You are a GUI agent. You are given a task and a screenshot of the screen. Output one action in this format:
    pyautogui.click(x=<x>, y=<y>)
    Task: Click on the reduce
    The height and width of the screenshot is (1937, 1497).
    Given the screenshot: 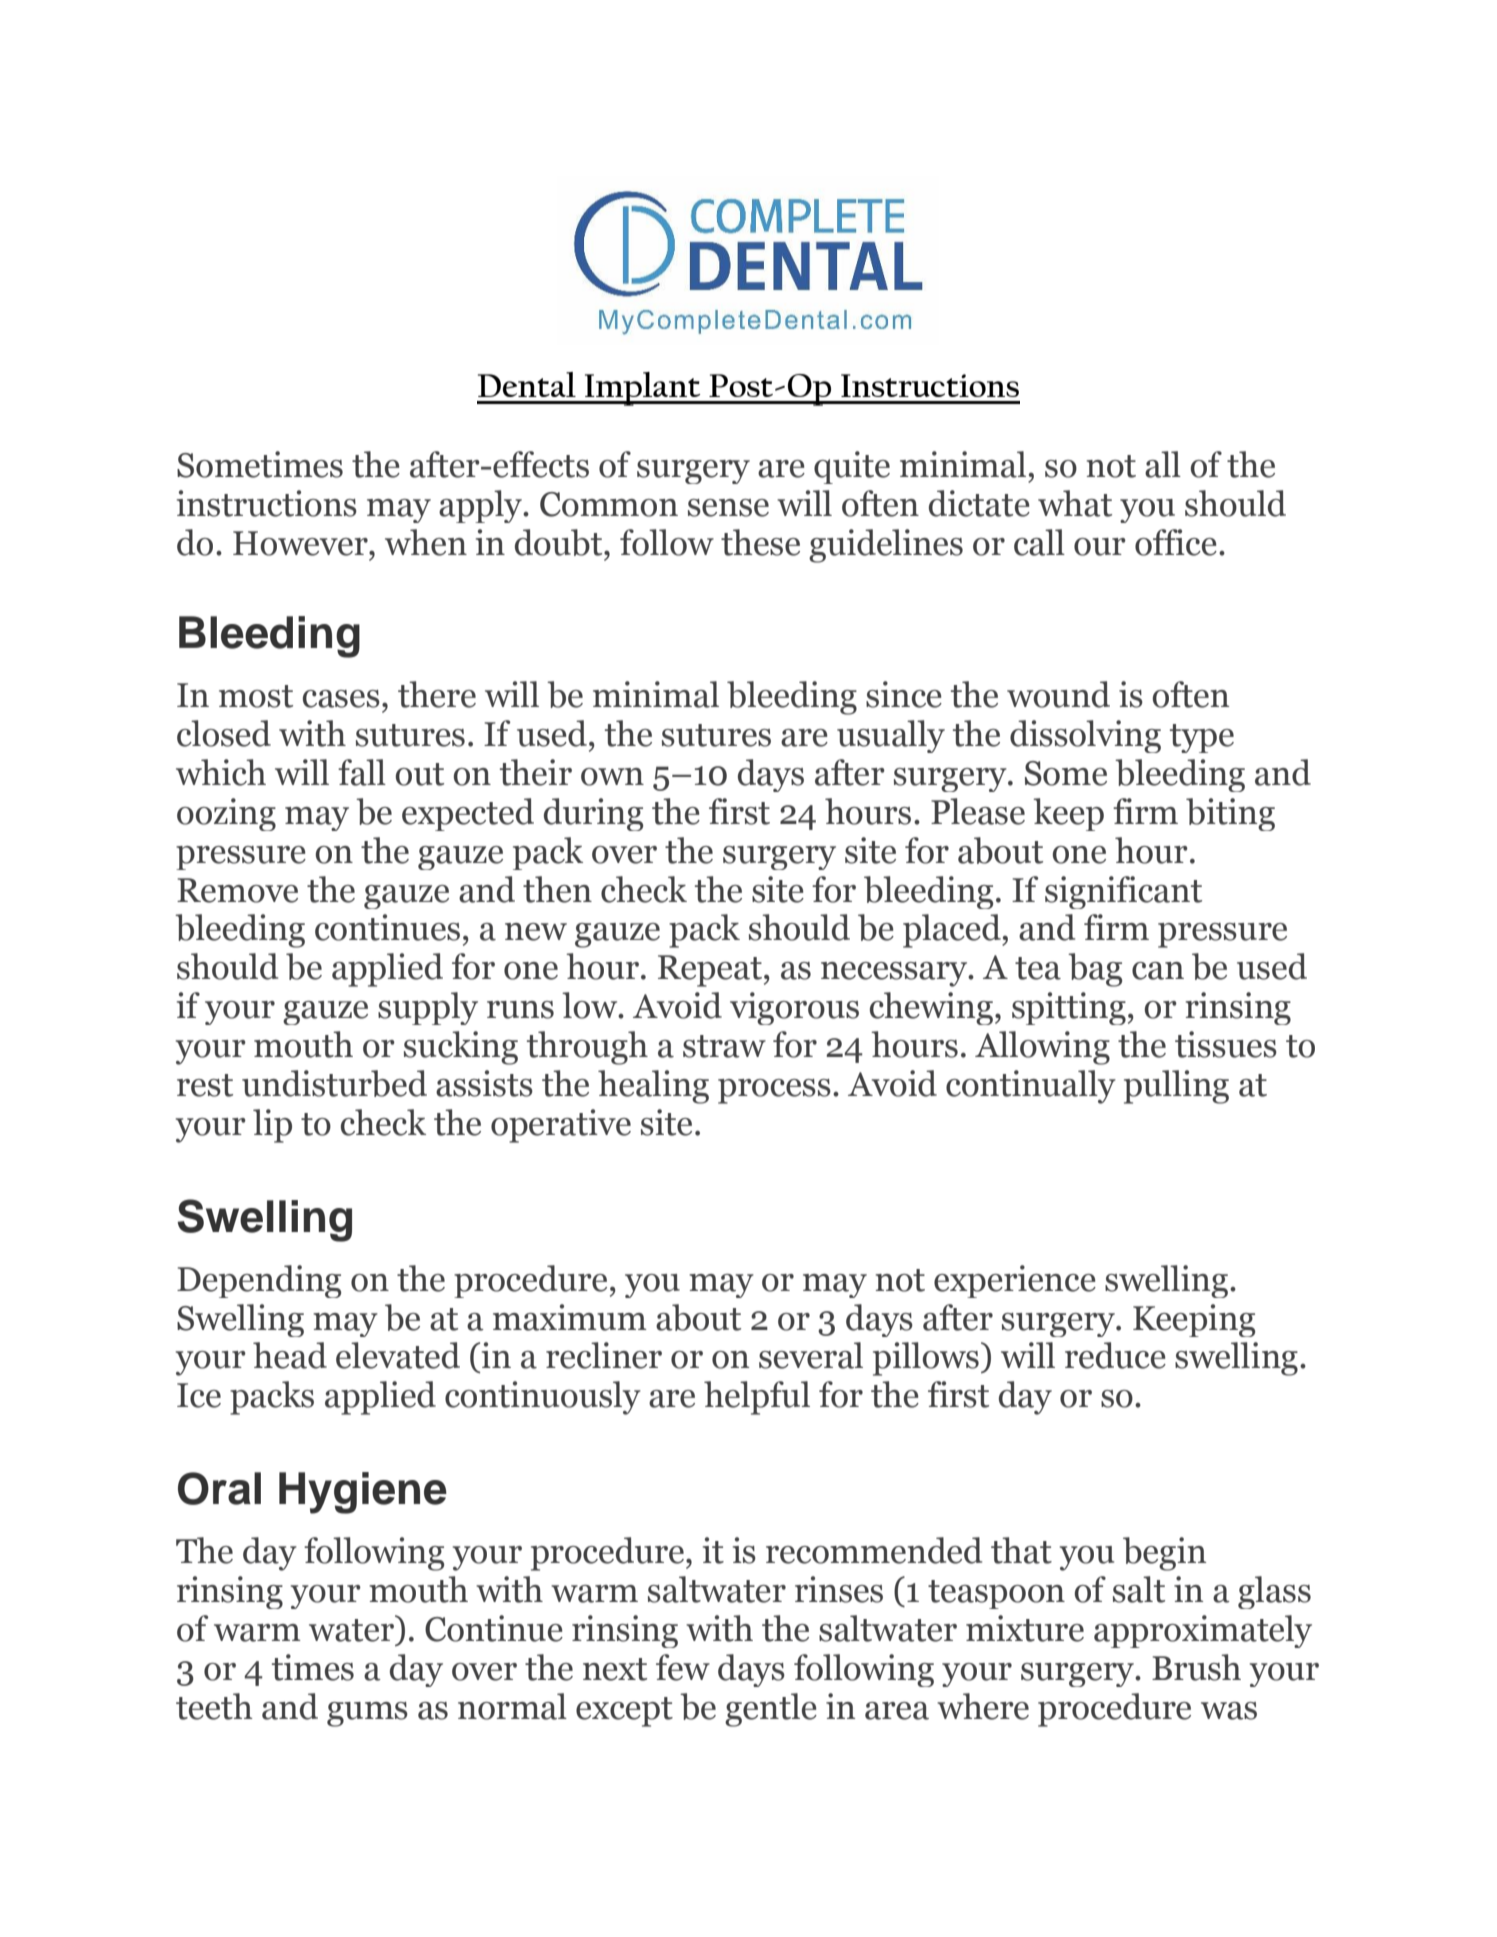 What is the action you would take?
    pyautogui.click(x=1115, y=1355)
